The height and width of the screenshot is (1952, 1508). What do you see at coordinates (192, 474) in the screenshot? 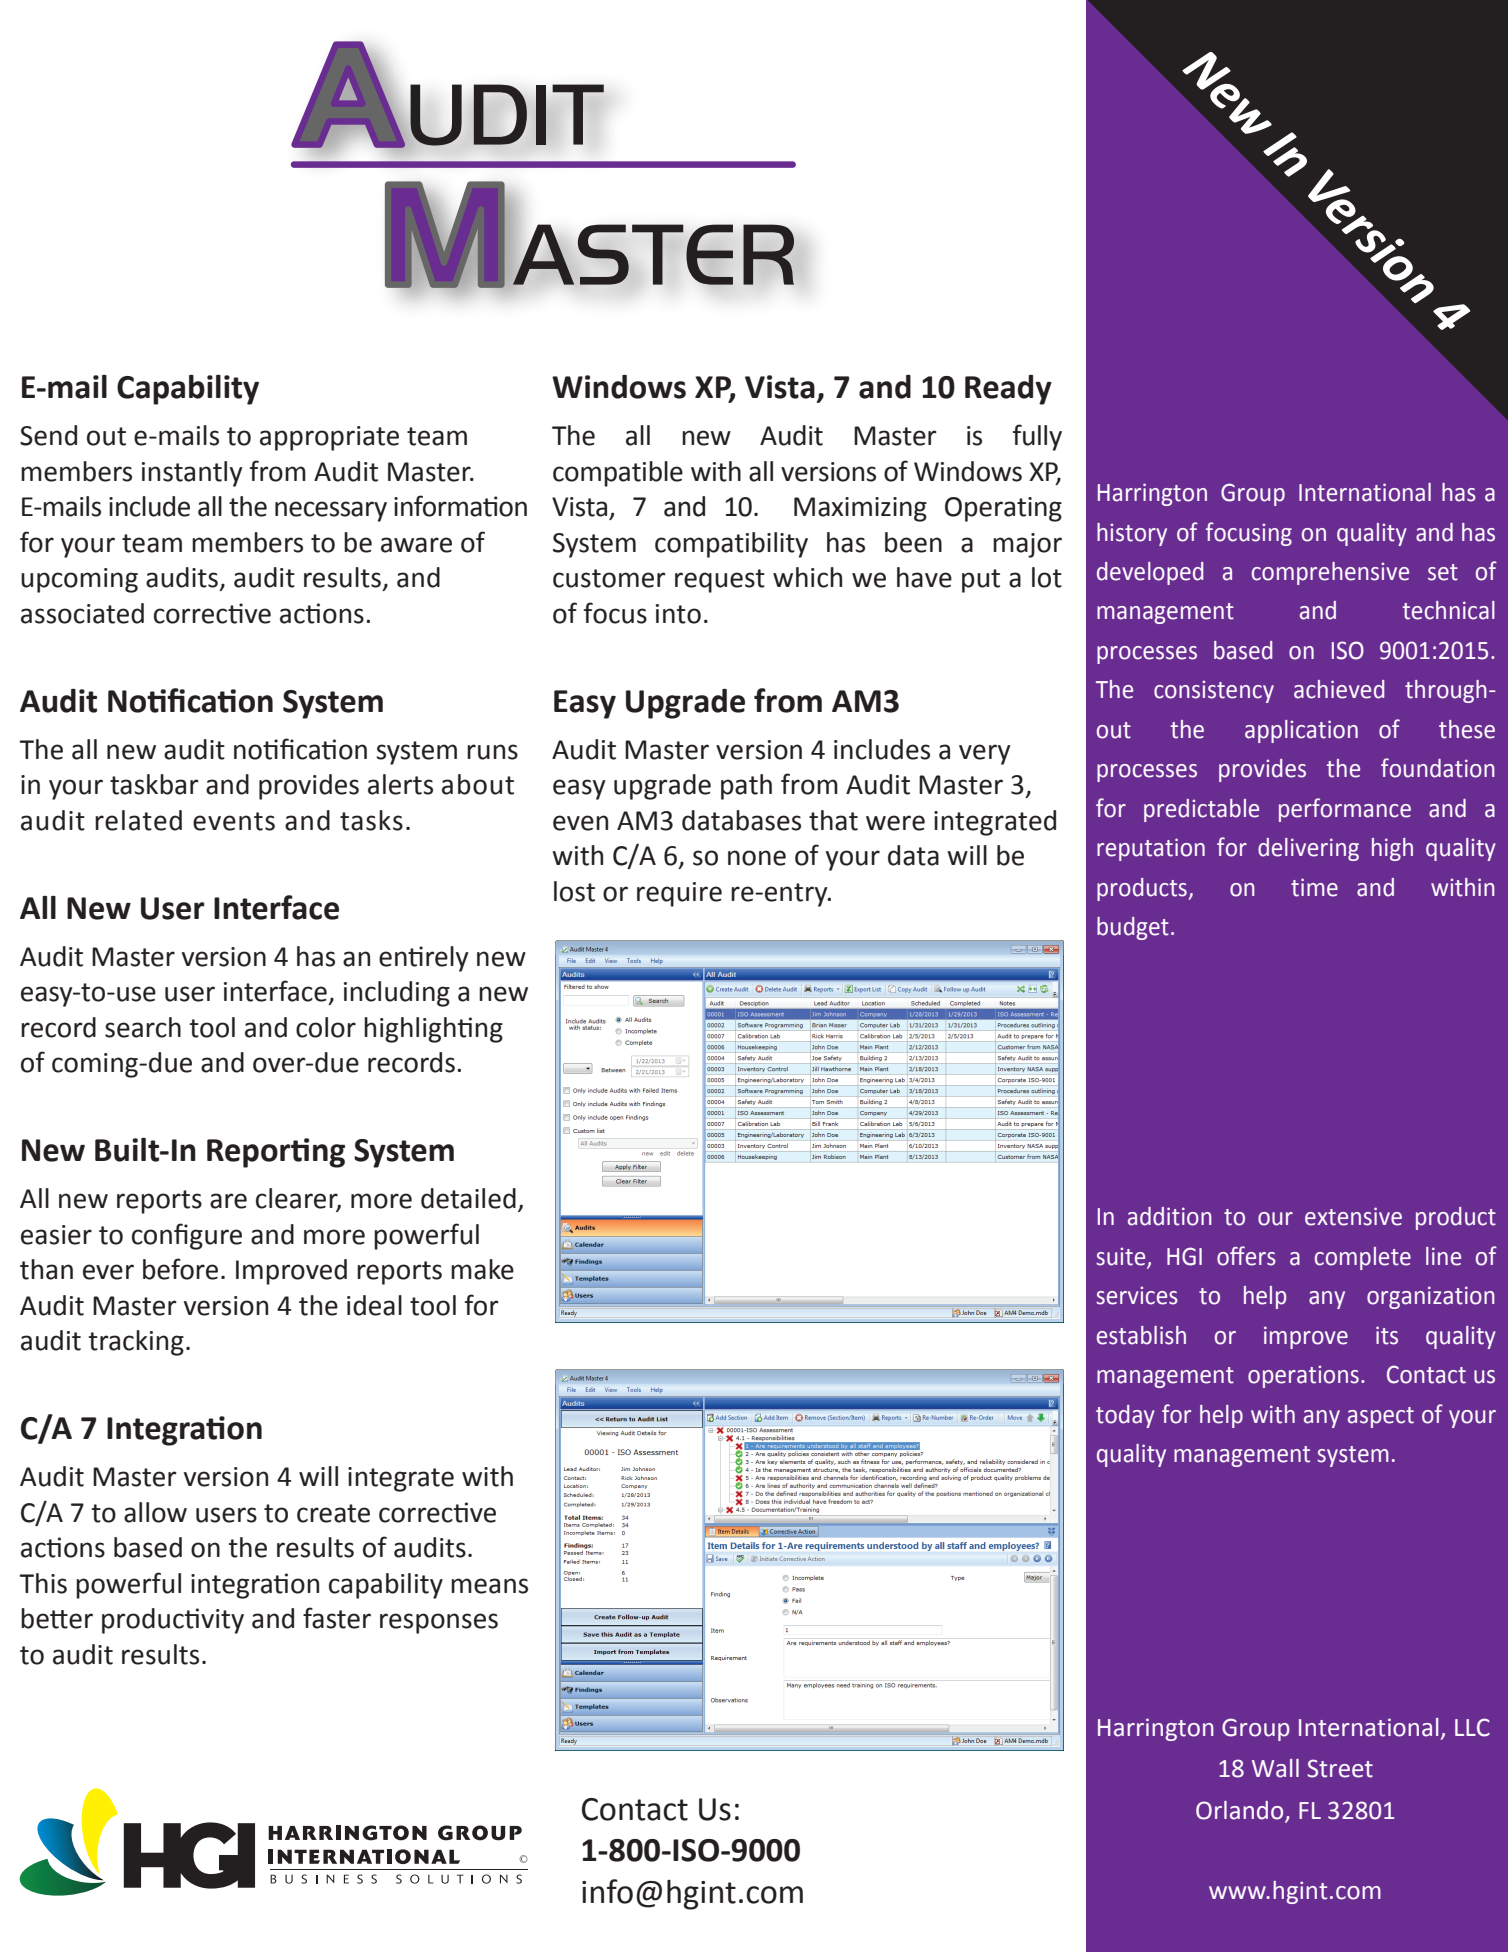
I see `instantly` at bounding box center [192, 474].
